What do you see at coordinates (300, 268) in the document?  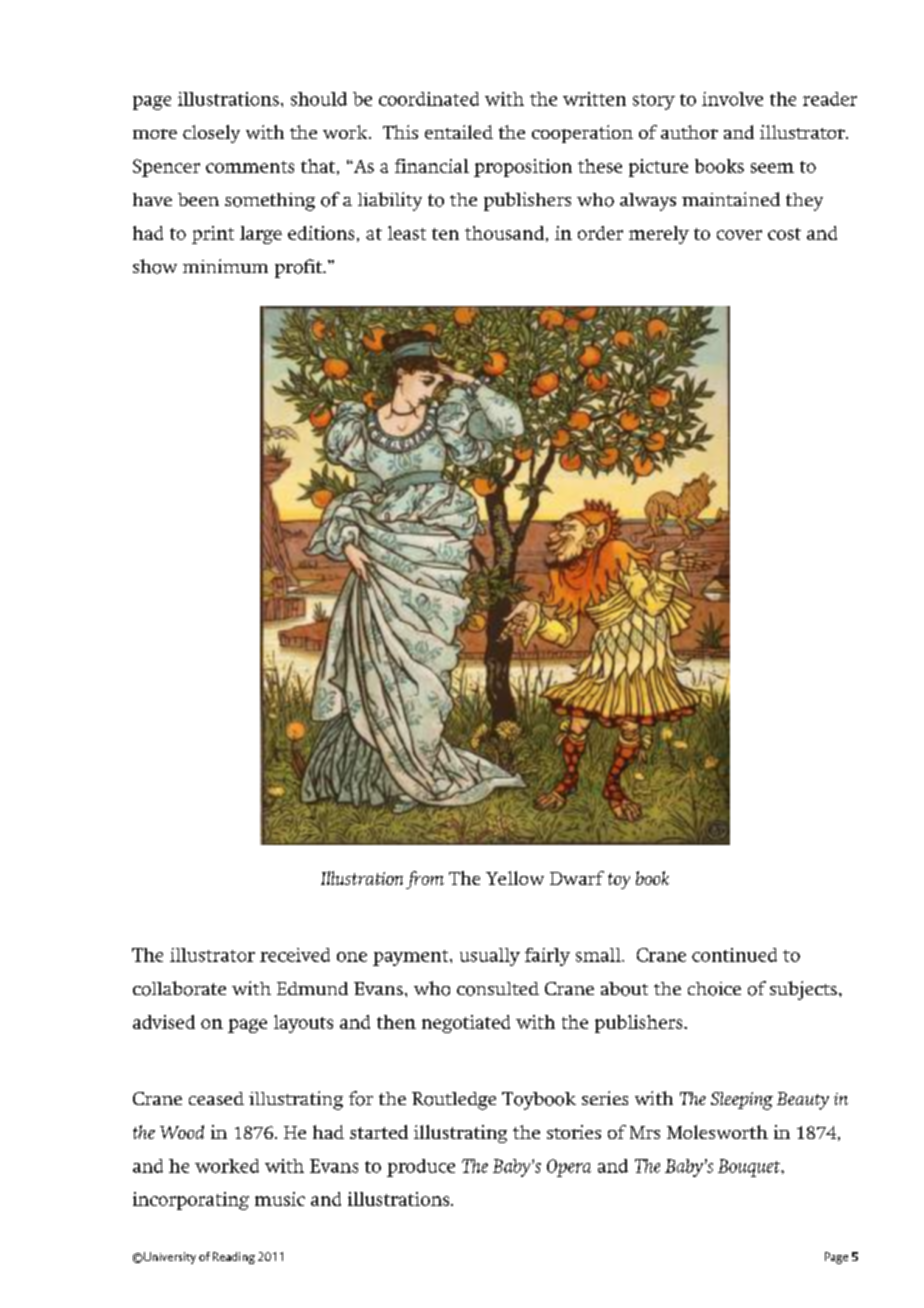 I see `profit` at bounding box center [300, 268].
